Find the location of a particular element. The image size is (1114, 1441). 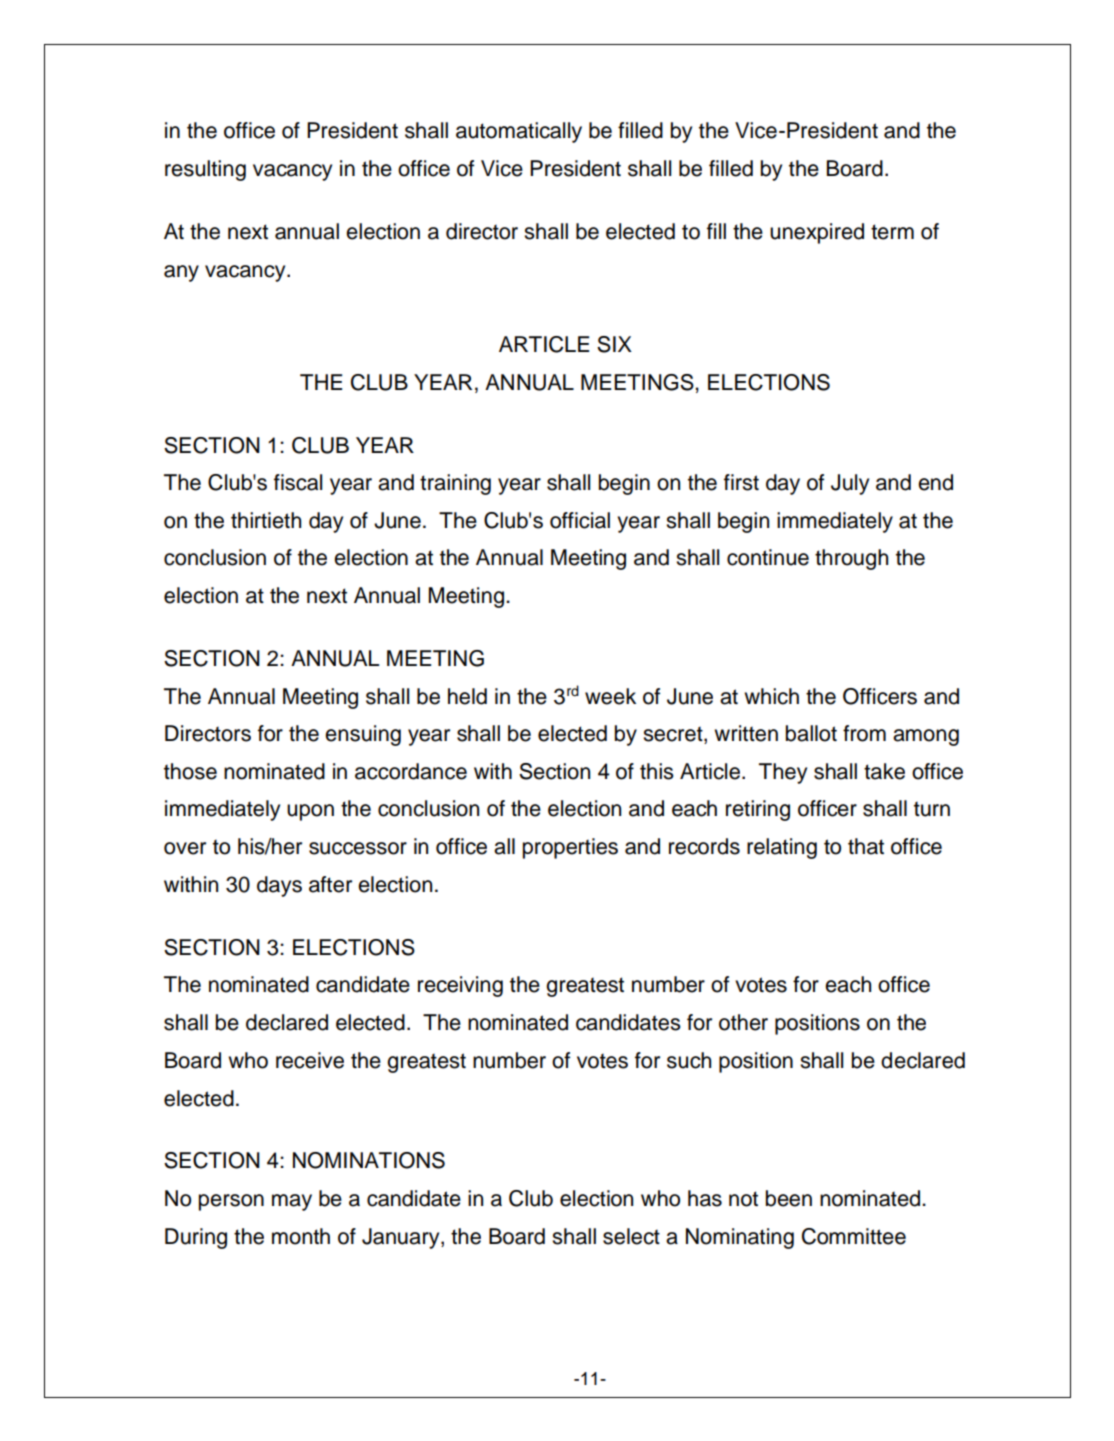

automatically is located at coordinates (519, 132).
